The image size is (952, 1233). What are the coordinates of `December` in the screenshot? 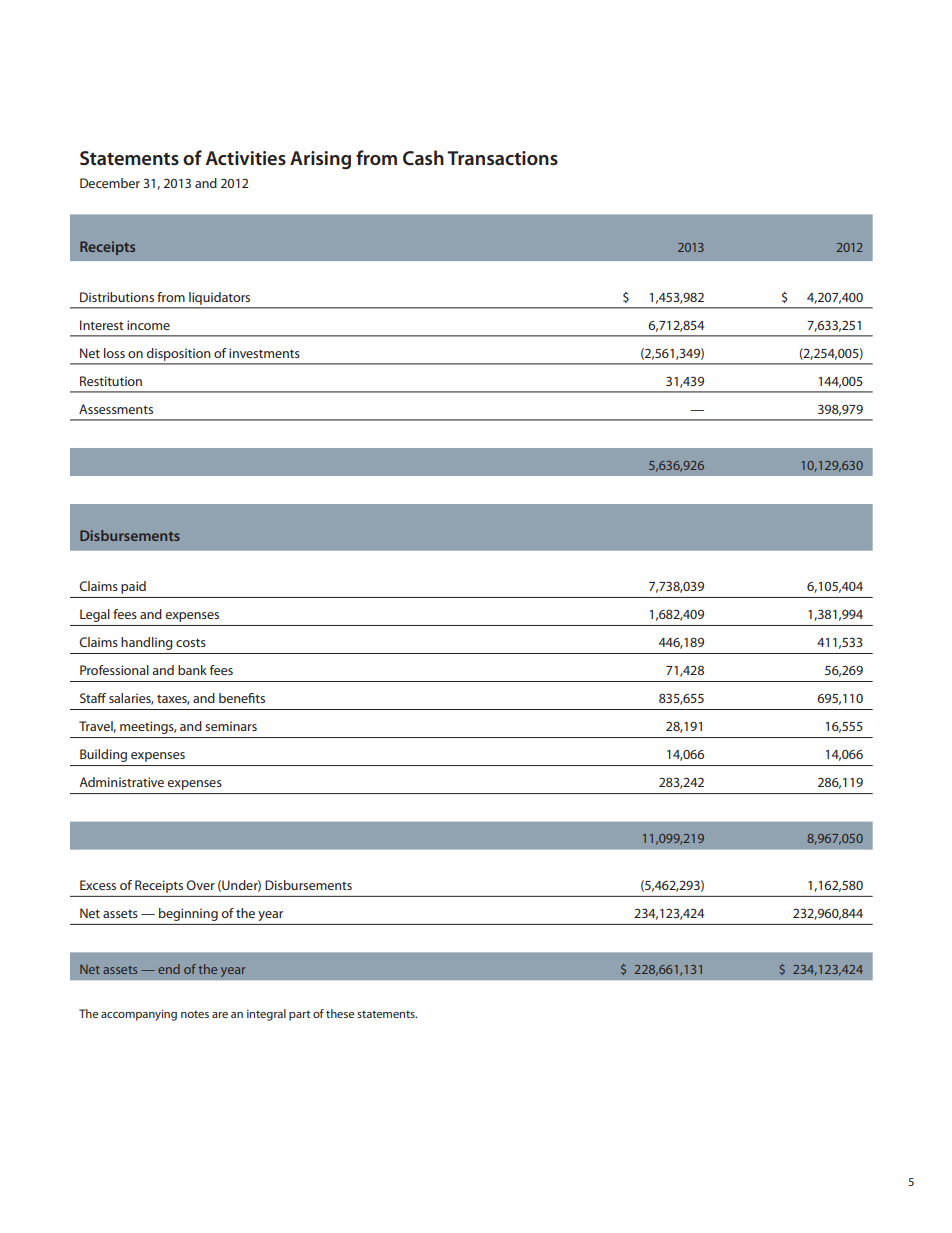 It's located at (110, 183).
